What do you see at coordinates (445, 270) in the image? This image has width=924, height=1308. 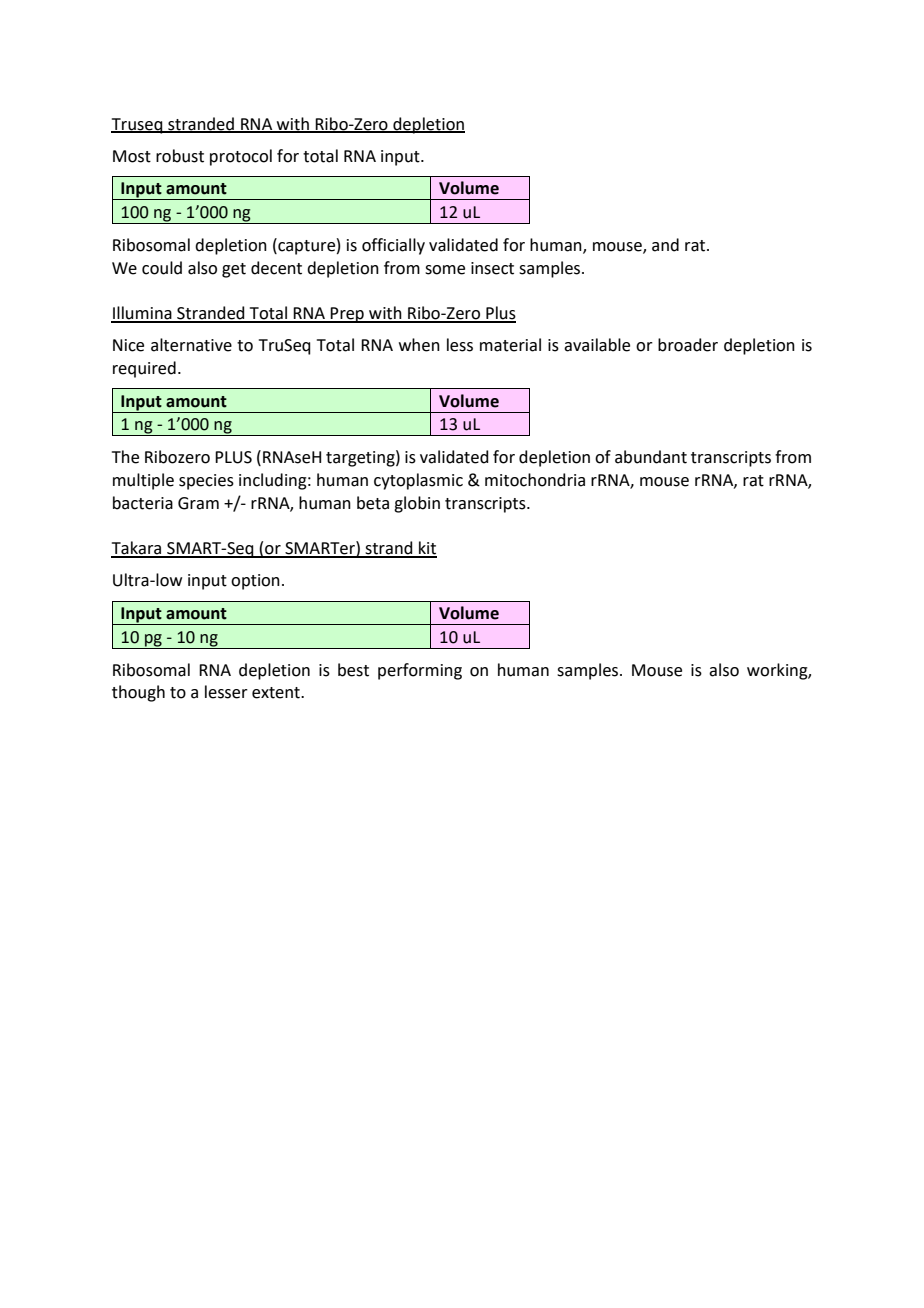 I see `some` at bounding box center [445, 270].
